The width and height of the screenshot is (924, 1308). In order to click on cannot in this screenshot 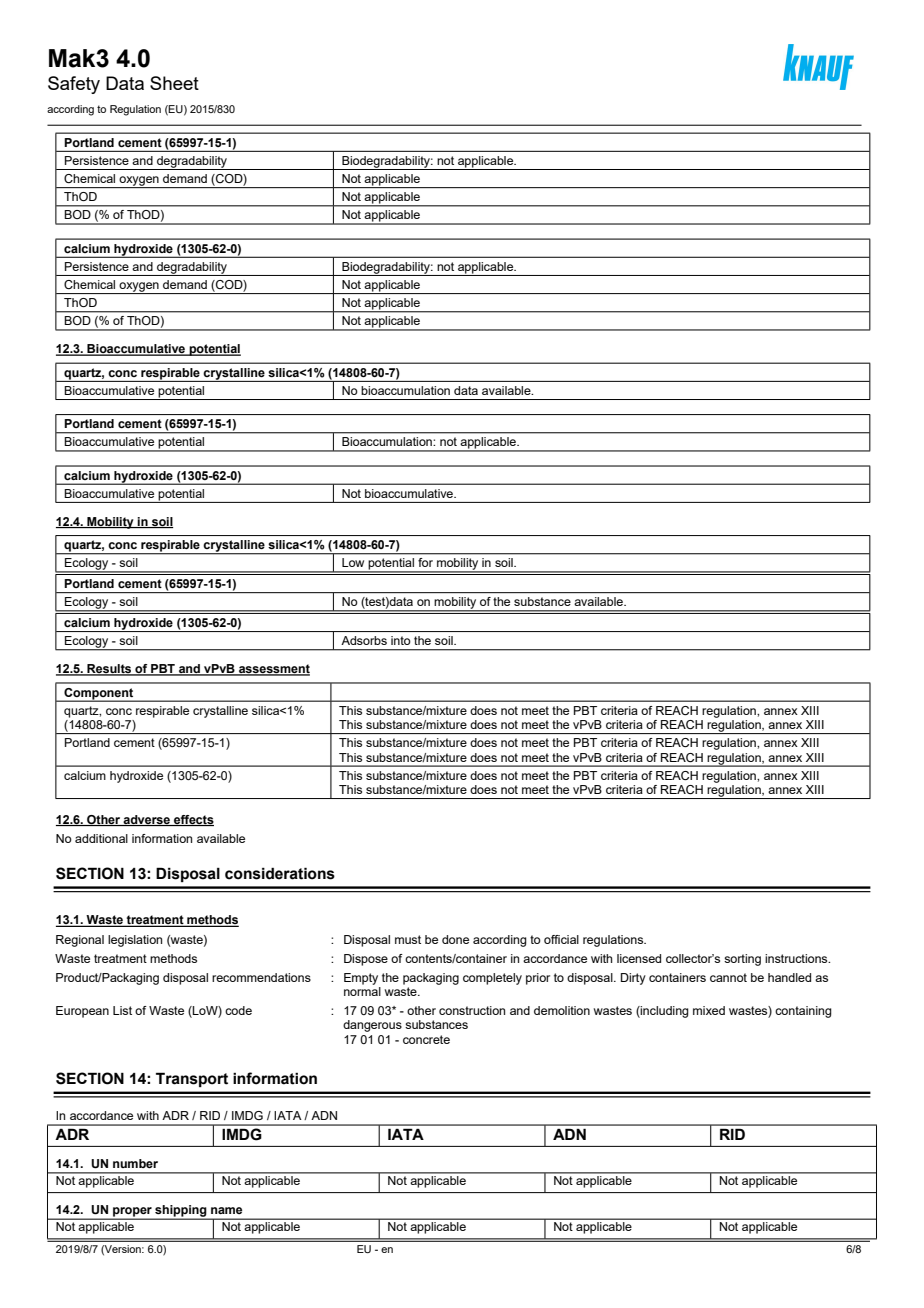, I will do `click(728, 977)`.
